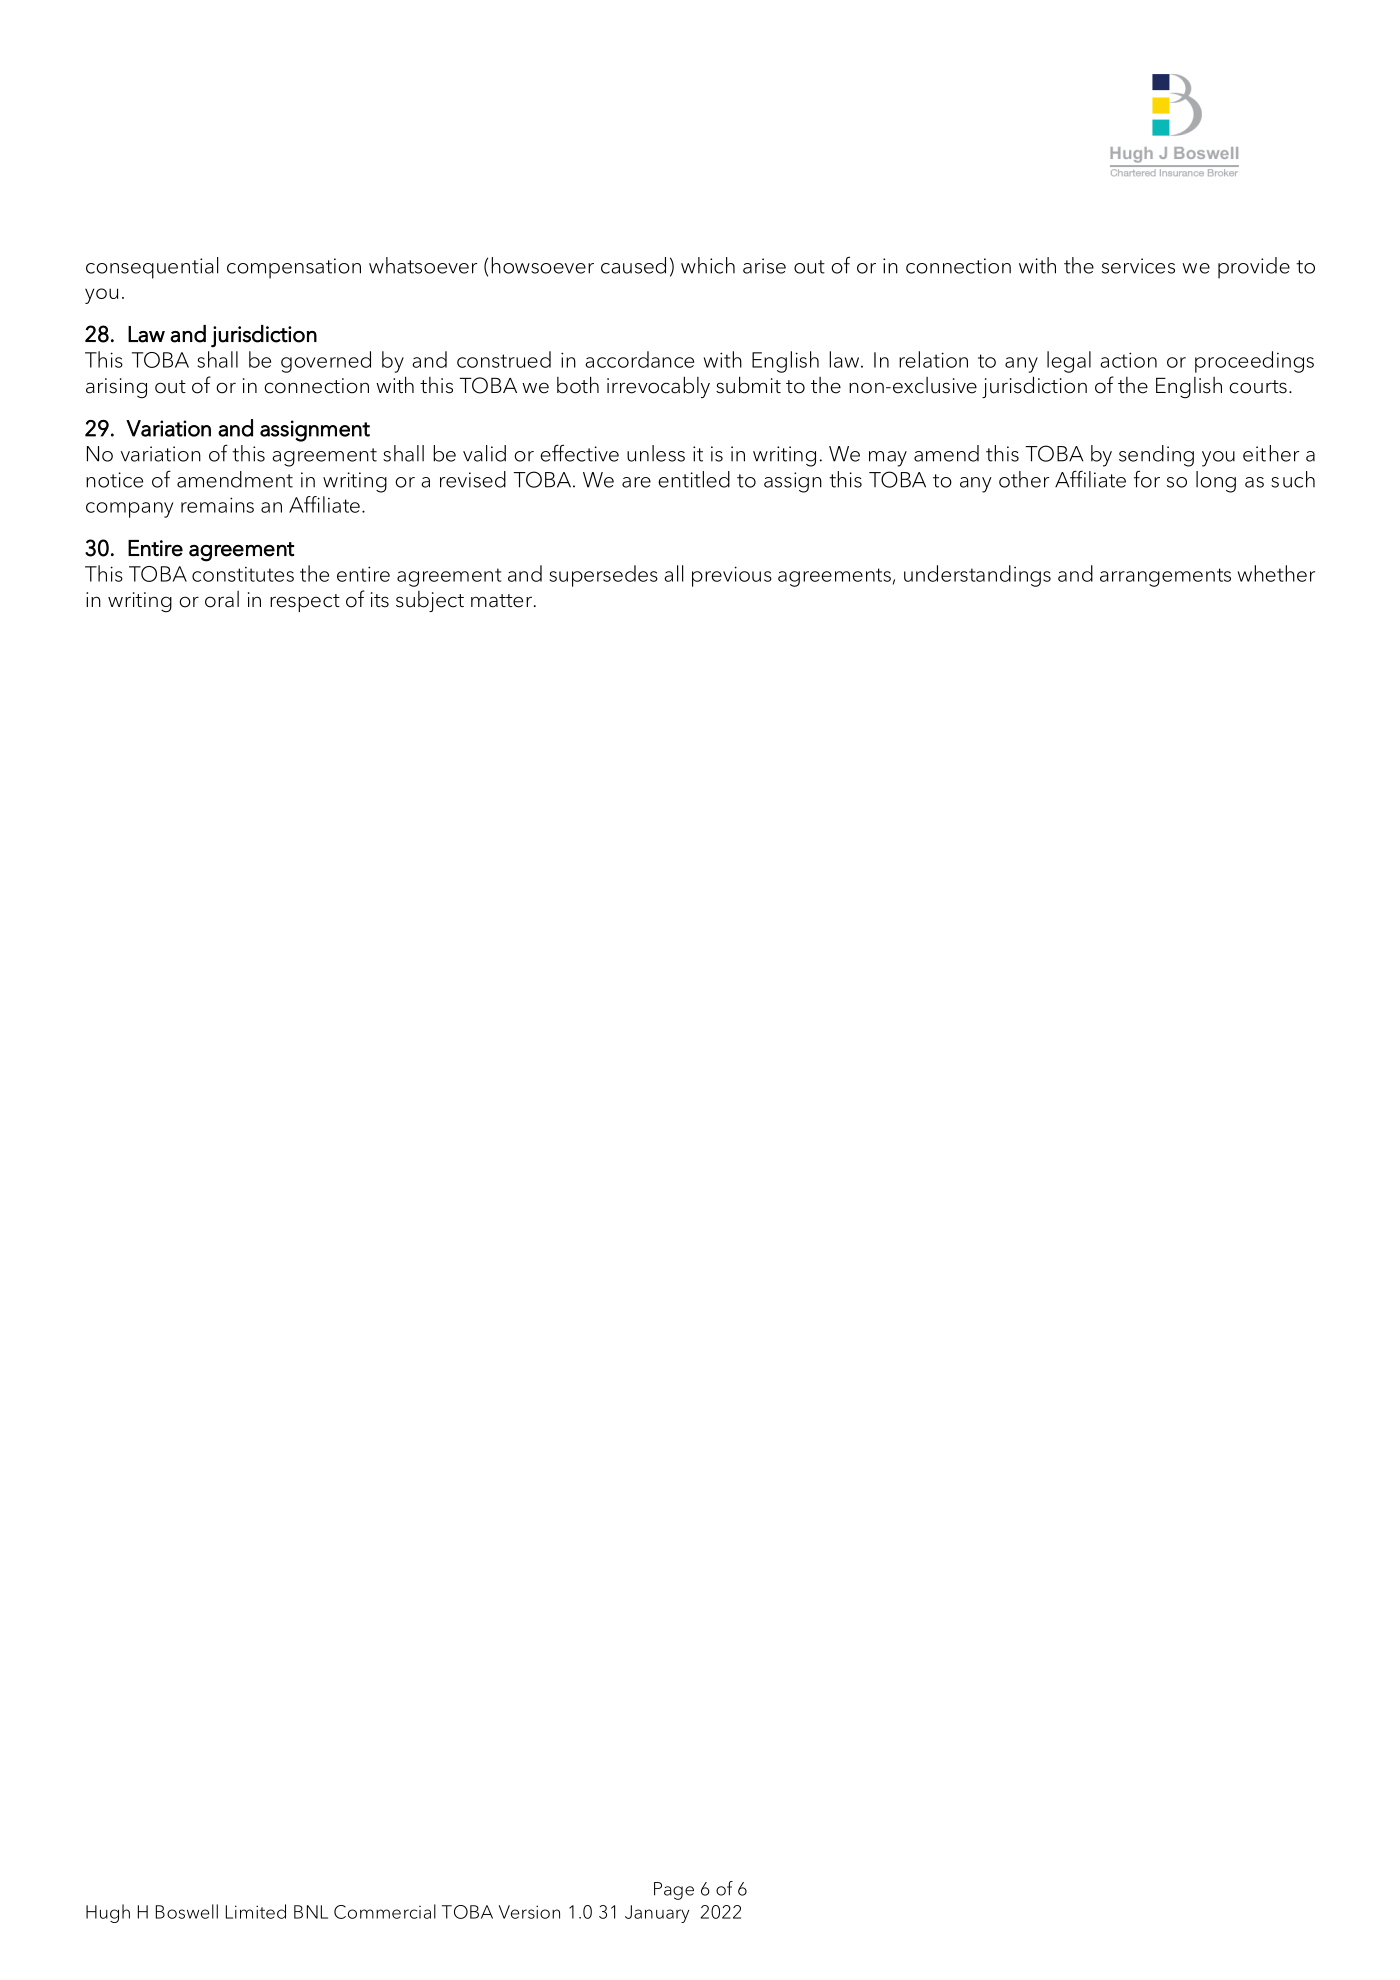 The width and height of the document is (1400, 1980). I want to click on action, so click(1128, 360).
